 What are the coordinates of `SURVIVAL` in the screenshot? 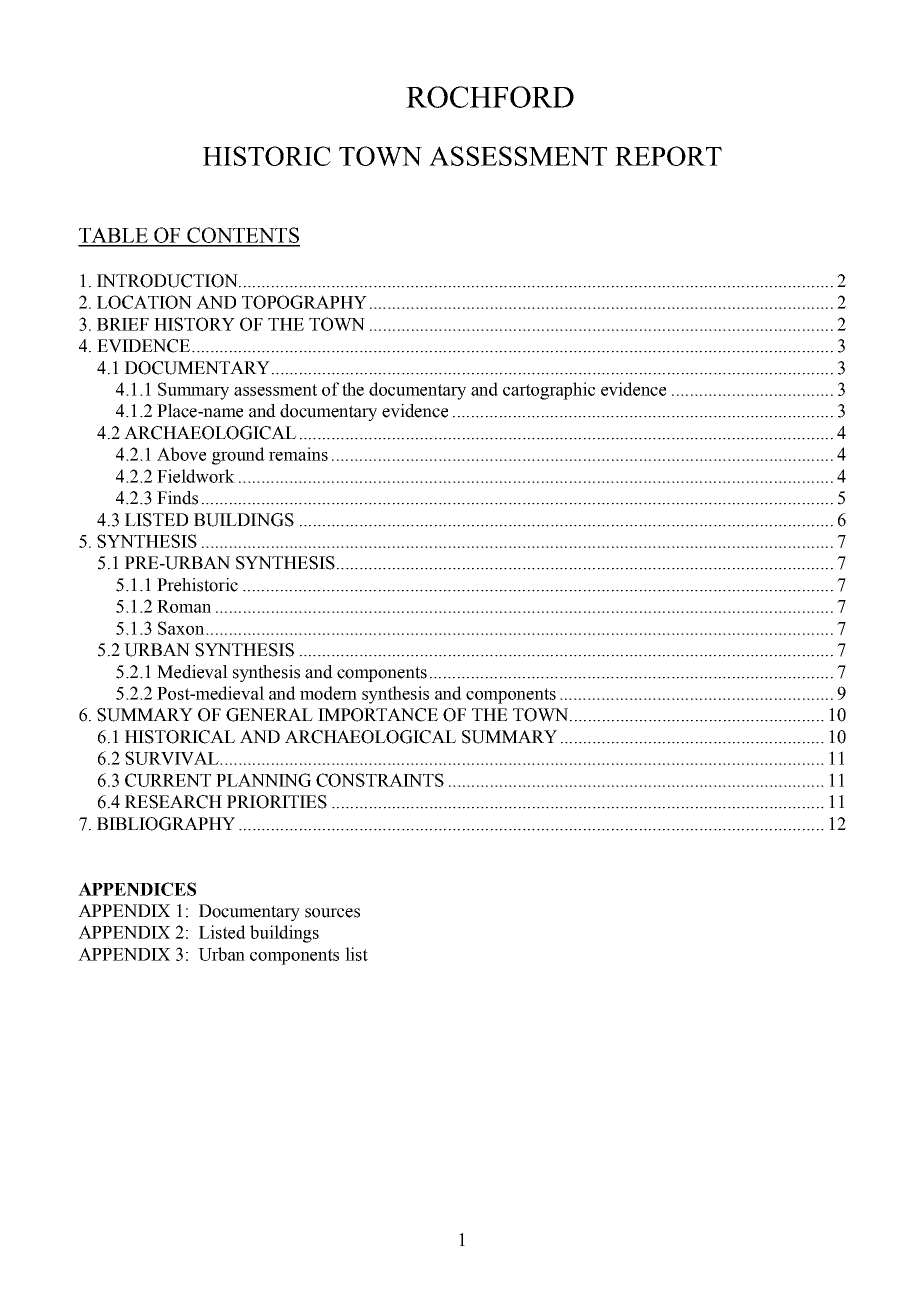 It's located at (173, 758).
